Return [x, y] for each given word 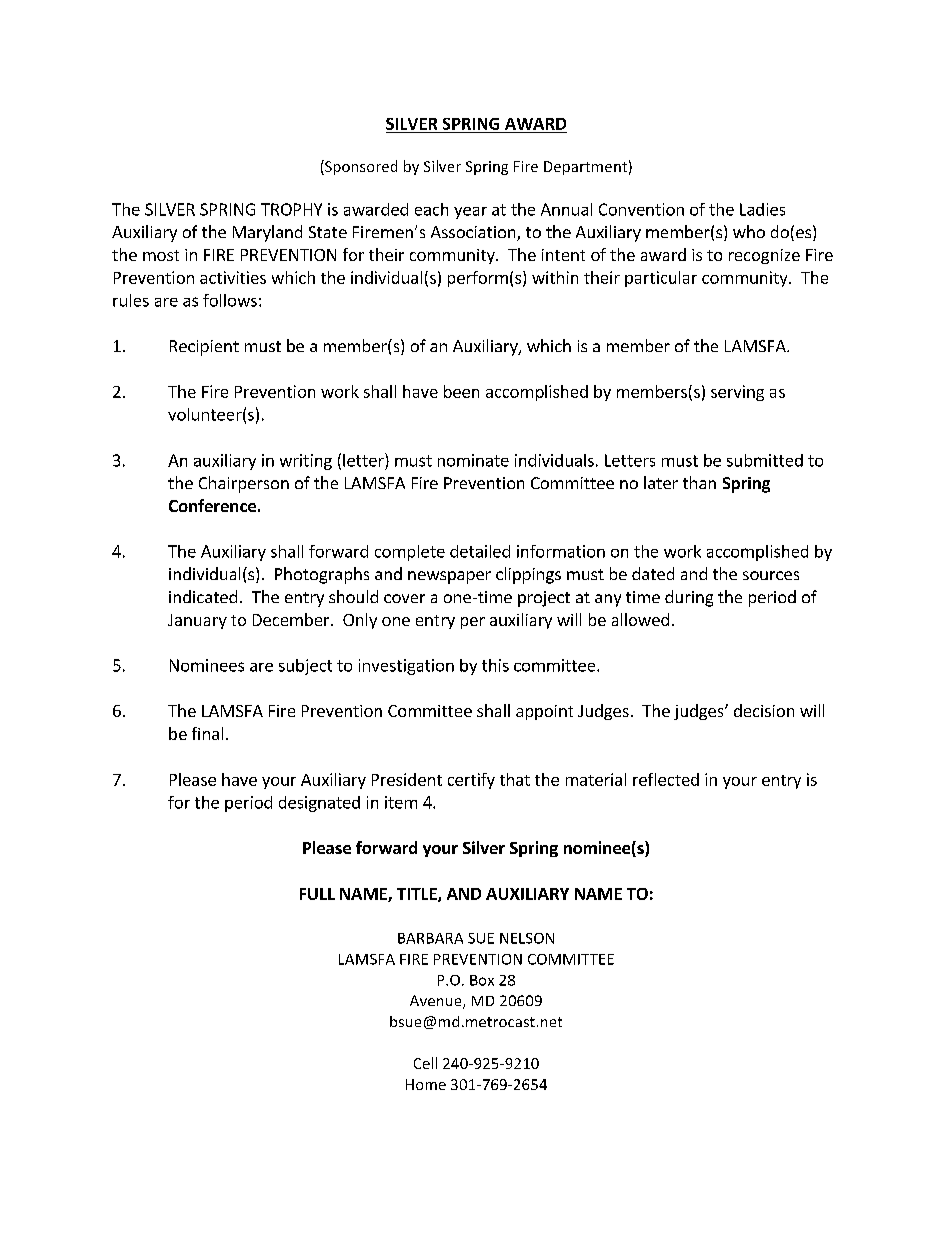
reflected [666, 779]
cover [404, 598]
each [431, 209]
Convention [641, 209]
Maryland [267, 233]
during [689, 598]
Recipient [204, 348]
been [461, 391]
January [197, 621]
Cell [425, 1063]
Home [426, 1084]
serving [737, 393]
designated [319, 804]
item [401, 802]
